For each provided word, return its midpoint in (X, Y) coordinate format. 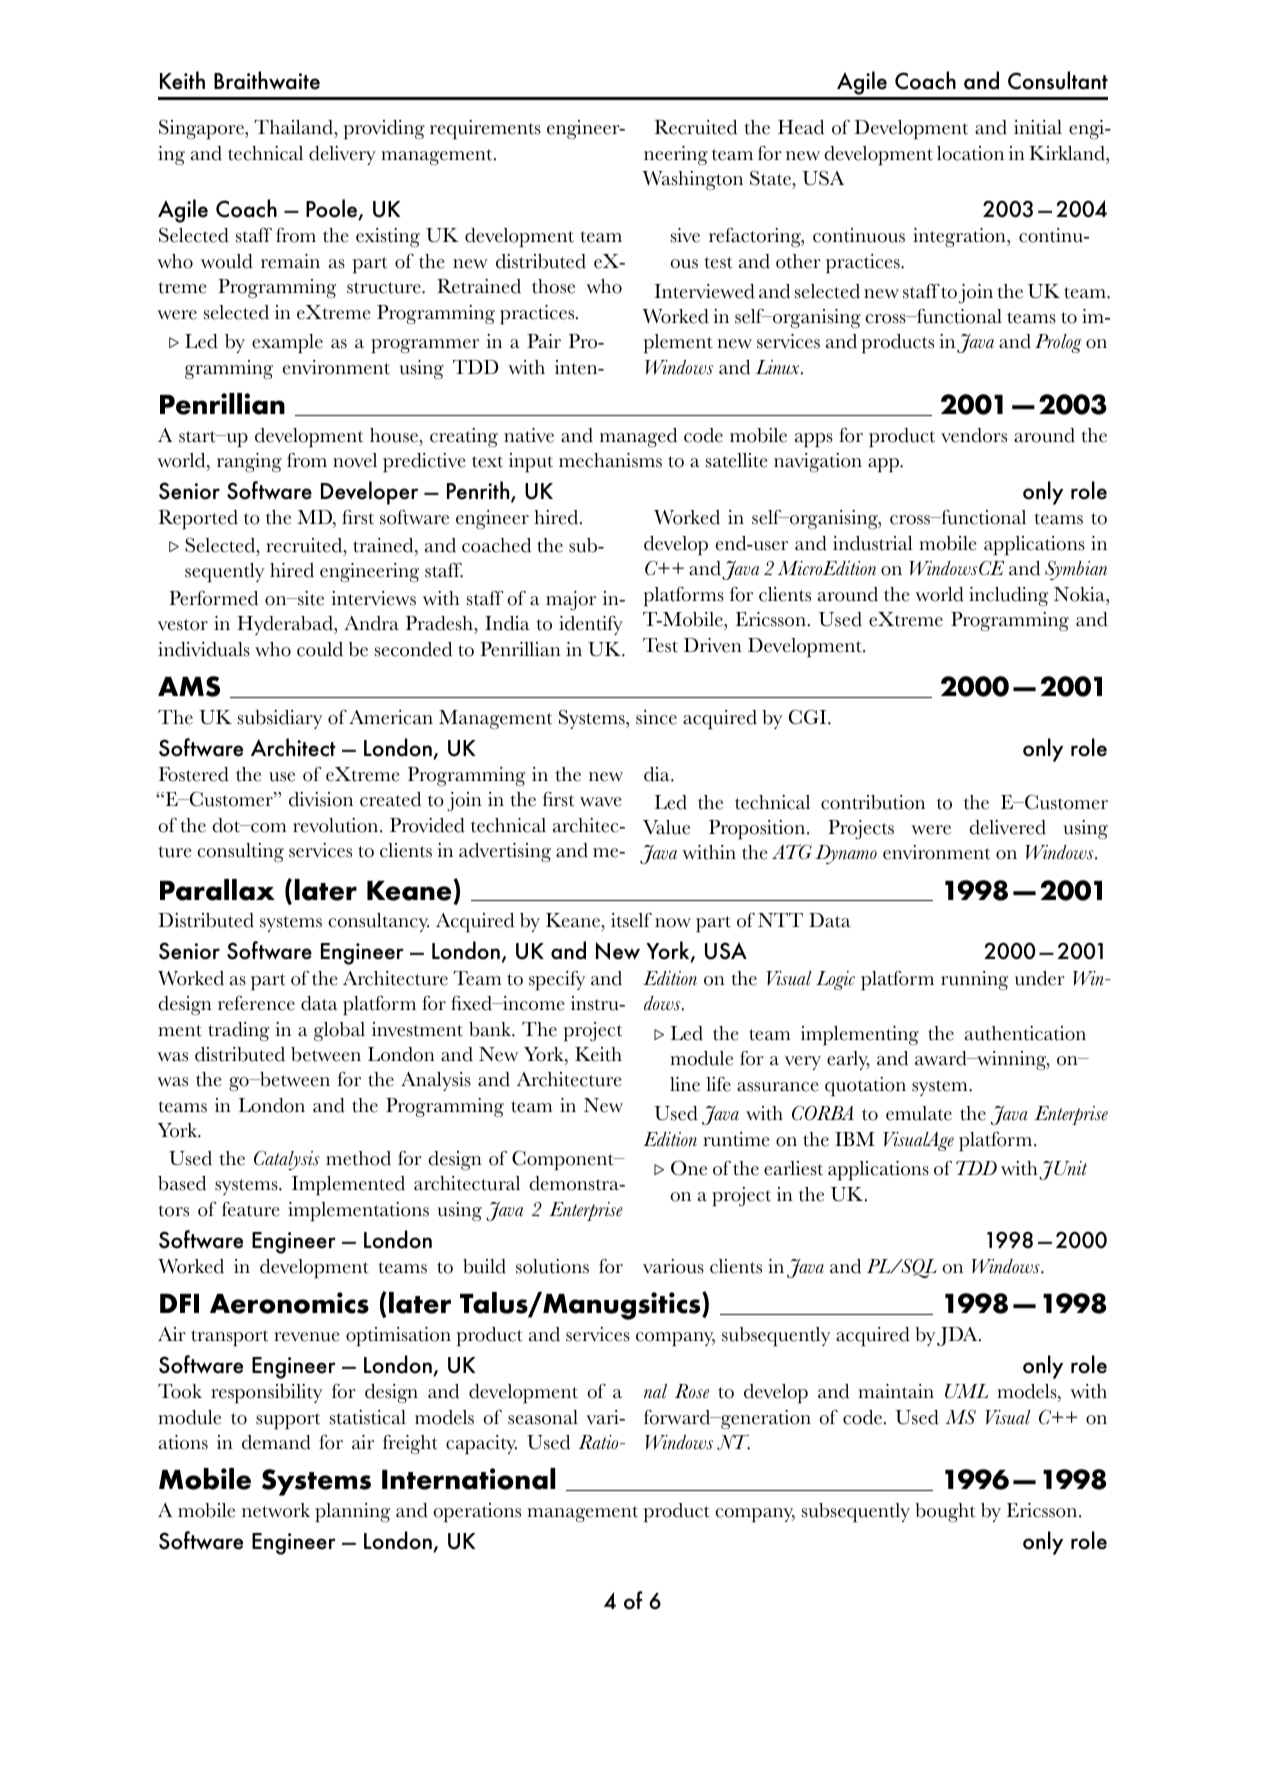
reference (256, 1003)
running (974, 980)
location (970, 153)
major (571, 600)
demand (276, 1442)
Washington (692, 180)
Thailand (295, 129)
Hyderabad (286, 625)
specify (557, 981)
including (1008, 596)
